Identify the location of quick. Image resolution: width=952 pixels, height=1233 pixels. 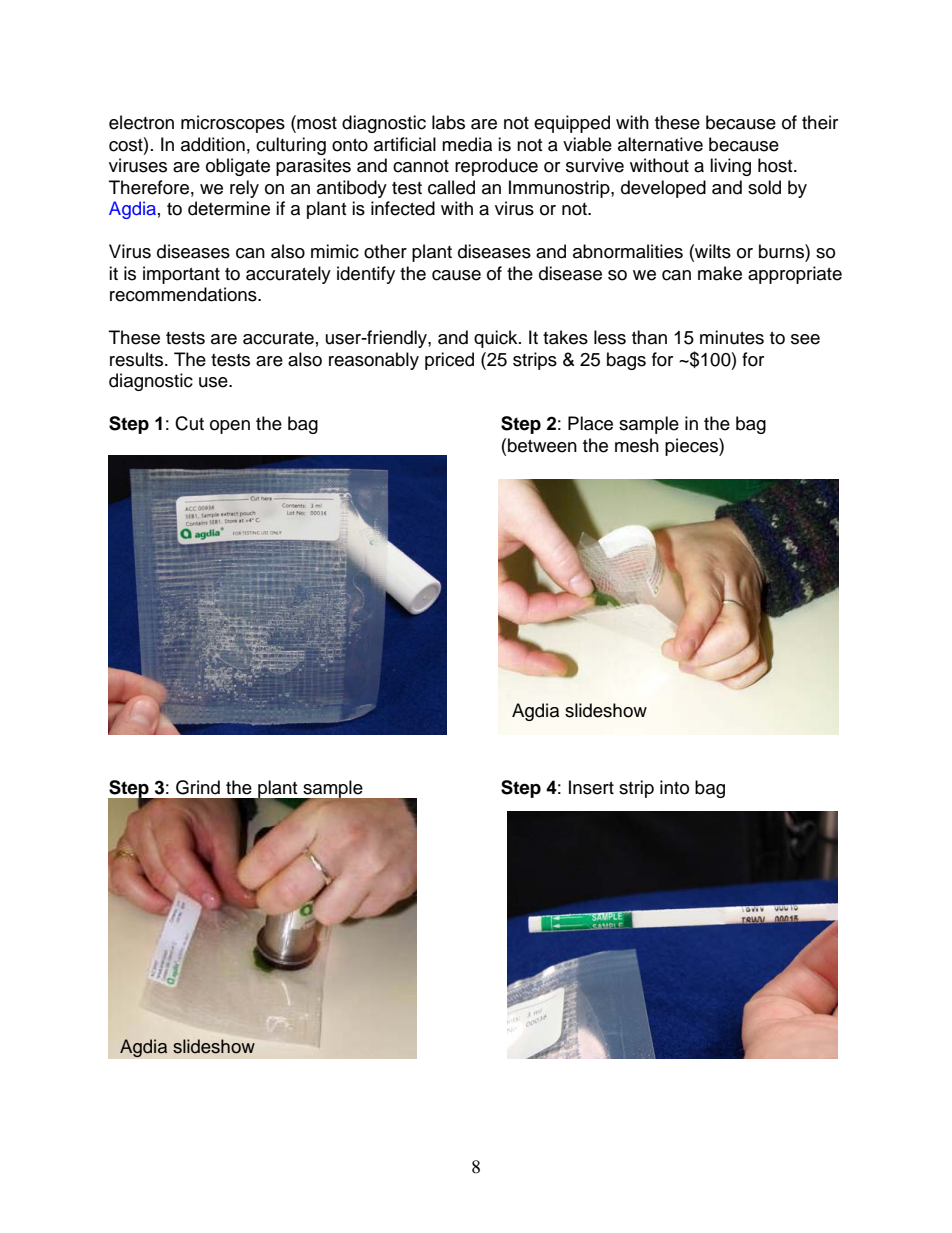
(497, 339).
